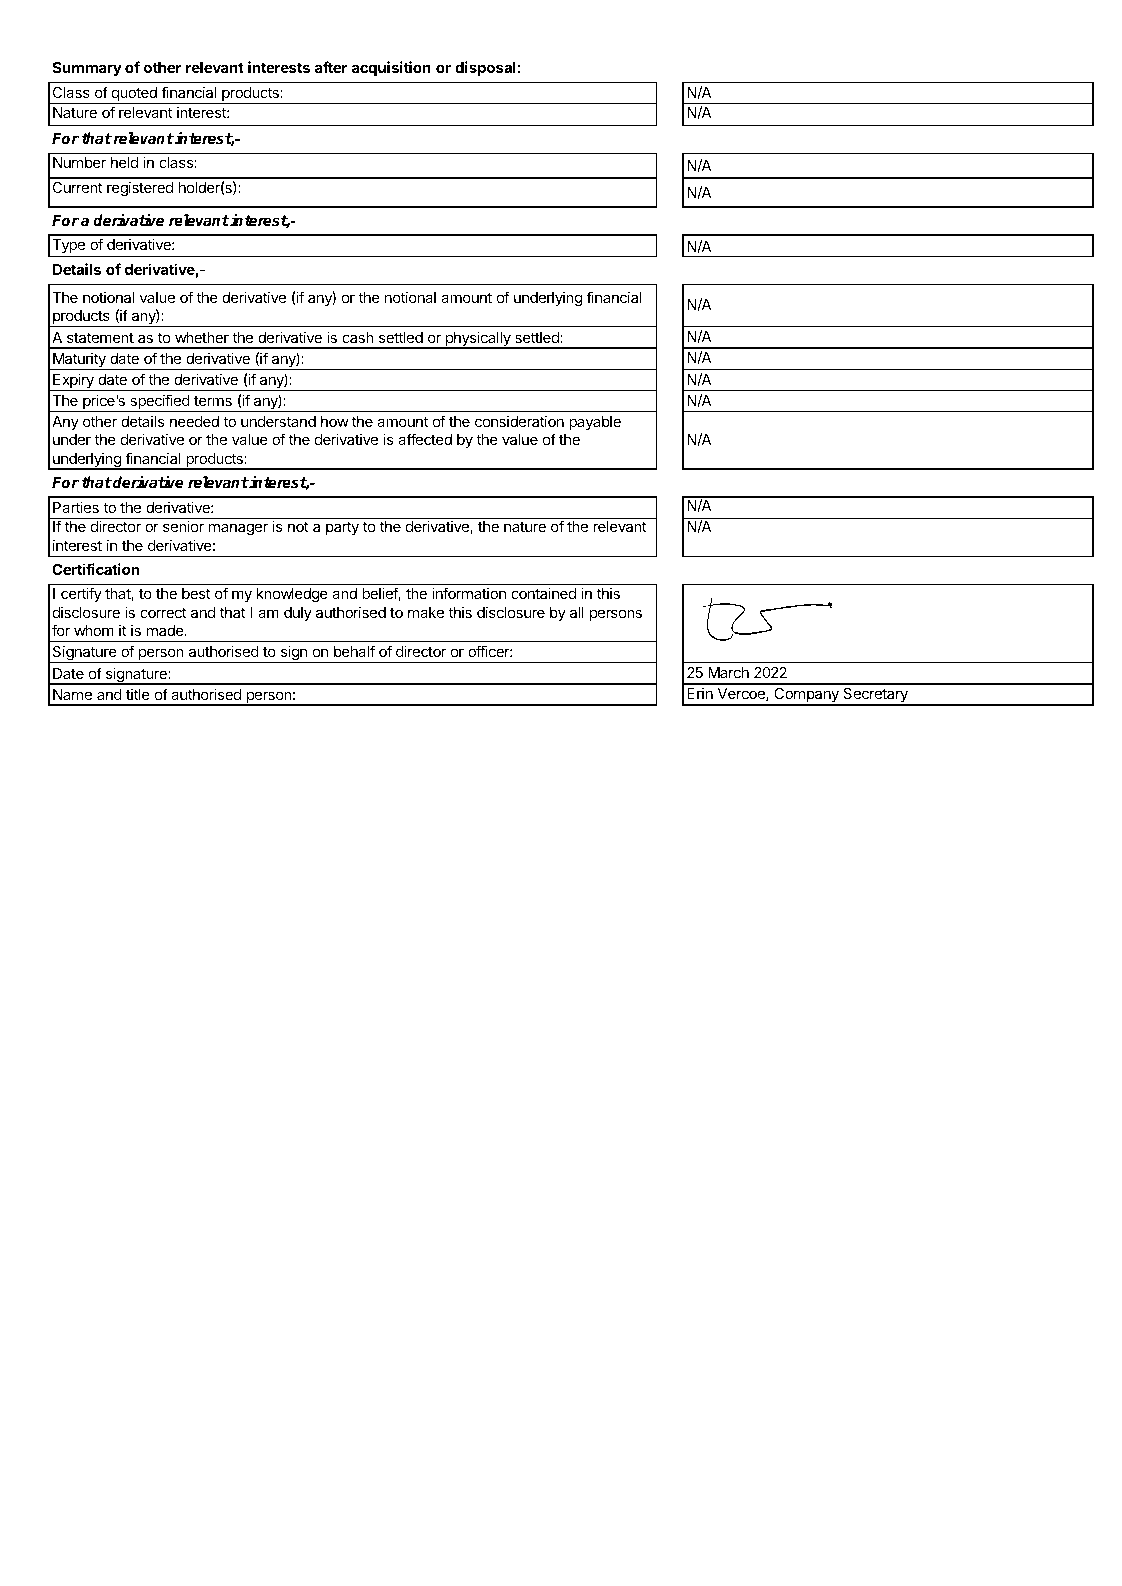  Describe the element at coordinates (183, 526) in the screenshot. I see `senior` at that location.
